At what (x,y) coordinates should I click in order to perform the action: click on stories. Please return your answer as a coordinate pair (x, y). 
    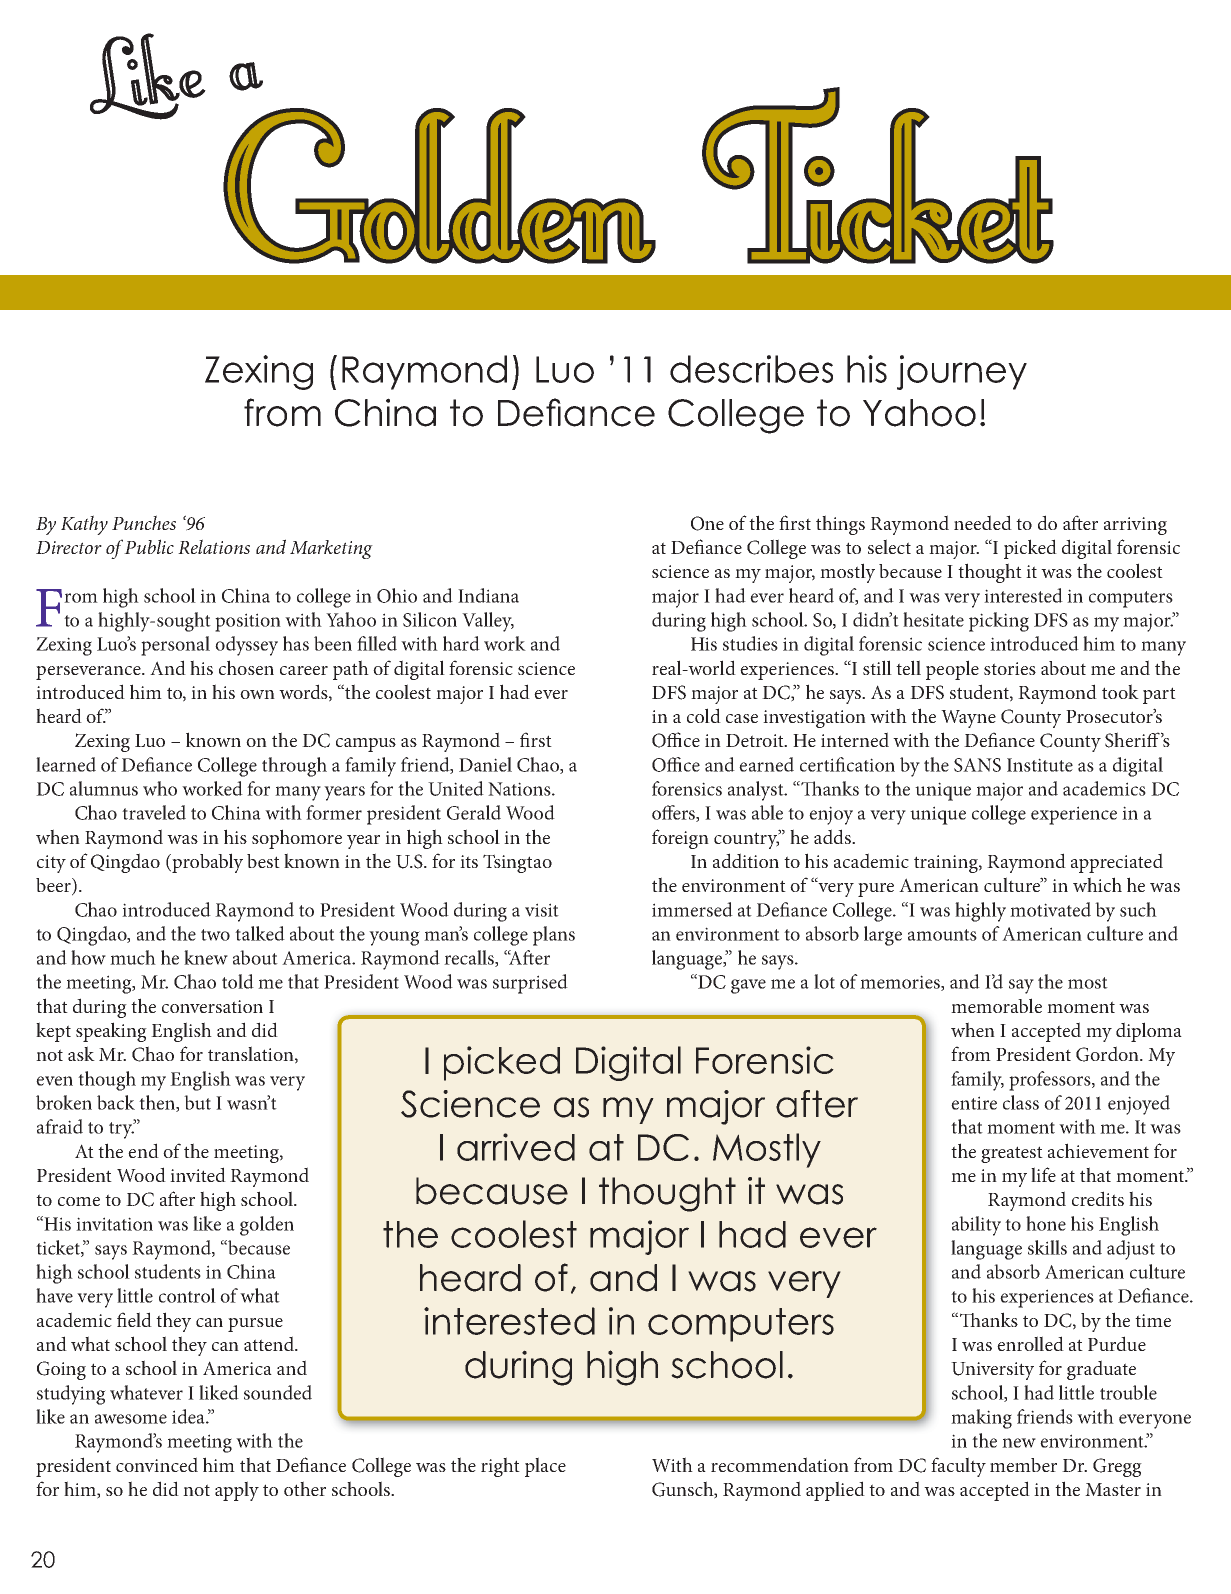
    Looking at the image, I should click on (1010, 668).
